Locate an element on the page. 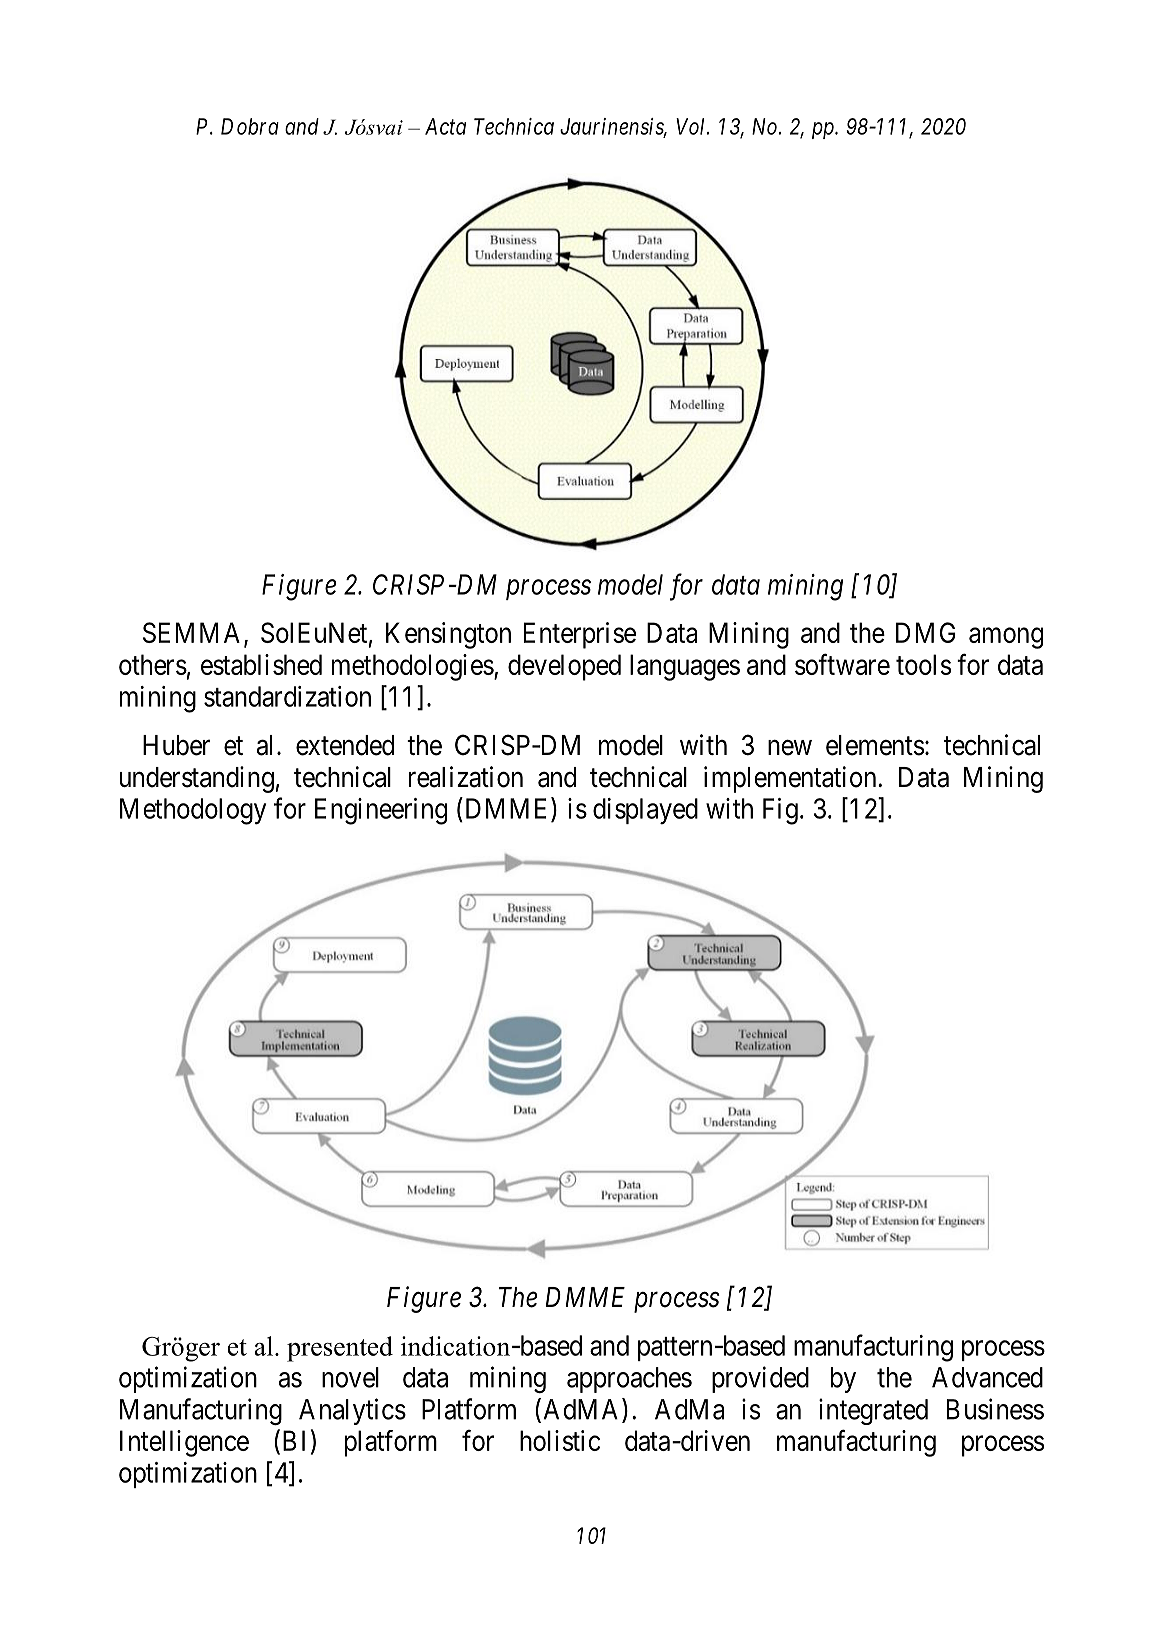  Enterprise is located at coordinates (580, 635).
